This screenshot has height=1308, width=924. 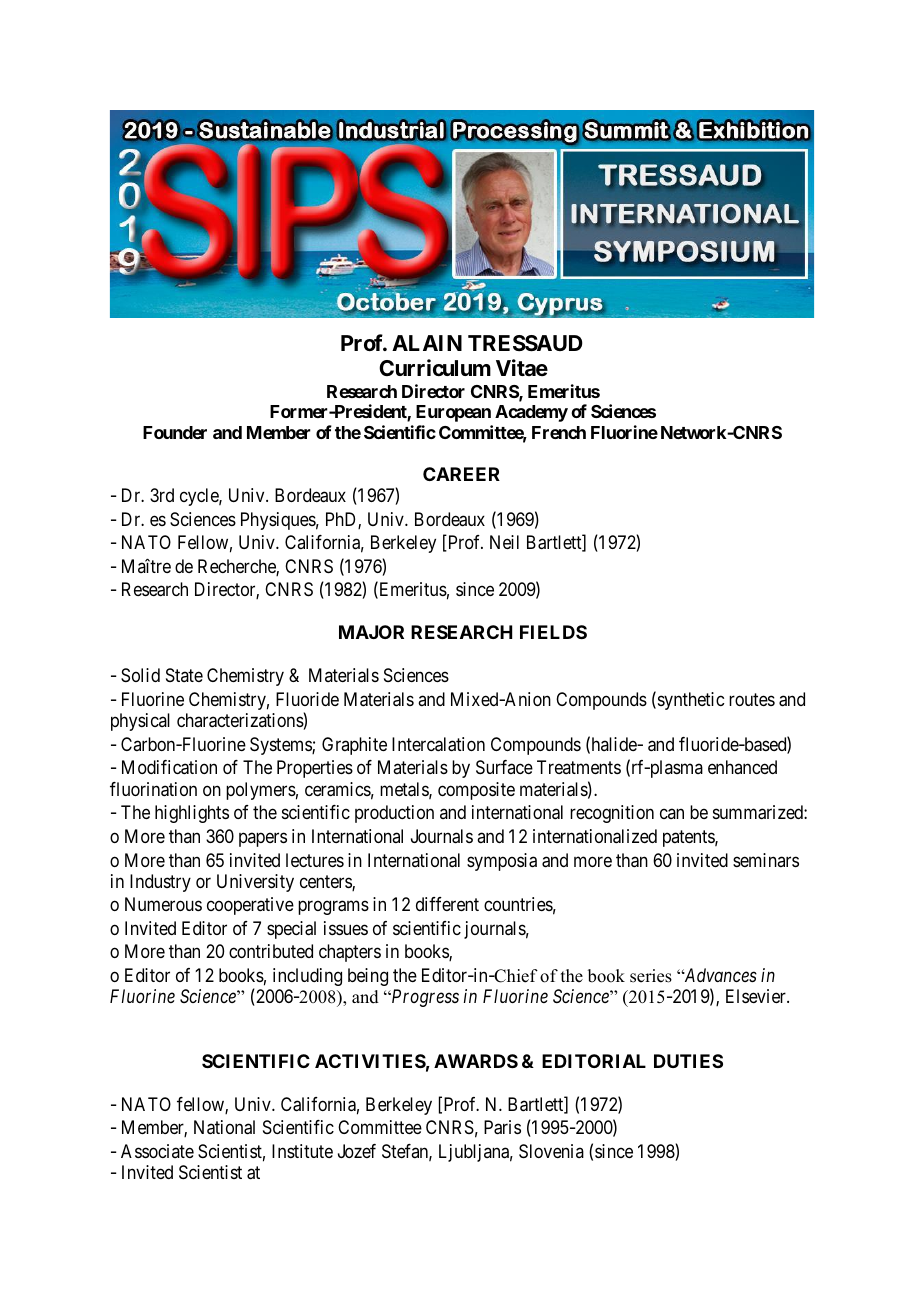 What do you see at coordinates (447, 904) in the screenshot?
I see `different` at bounding box center [447, 904].
